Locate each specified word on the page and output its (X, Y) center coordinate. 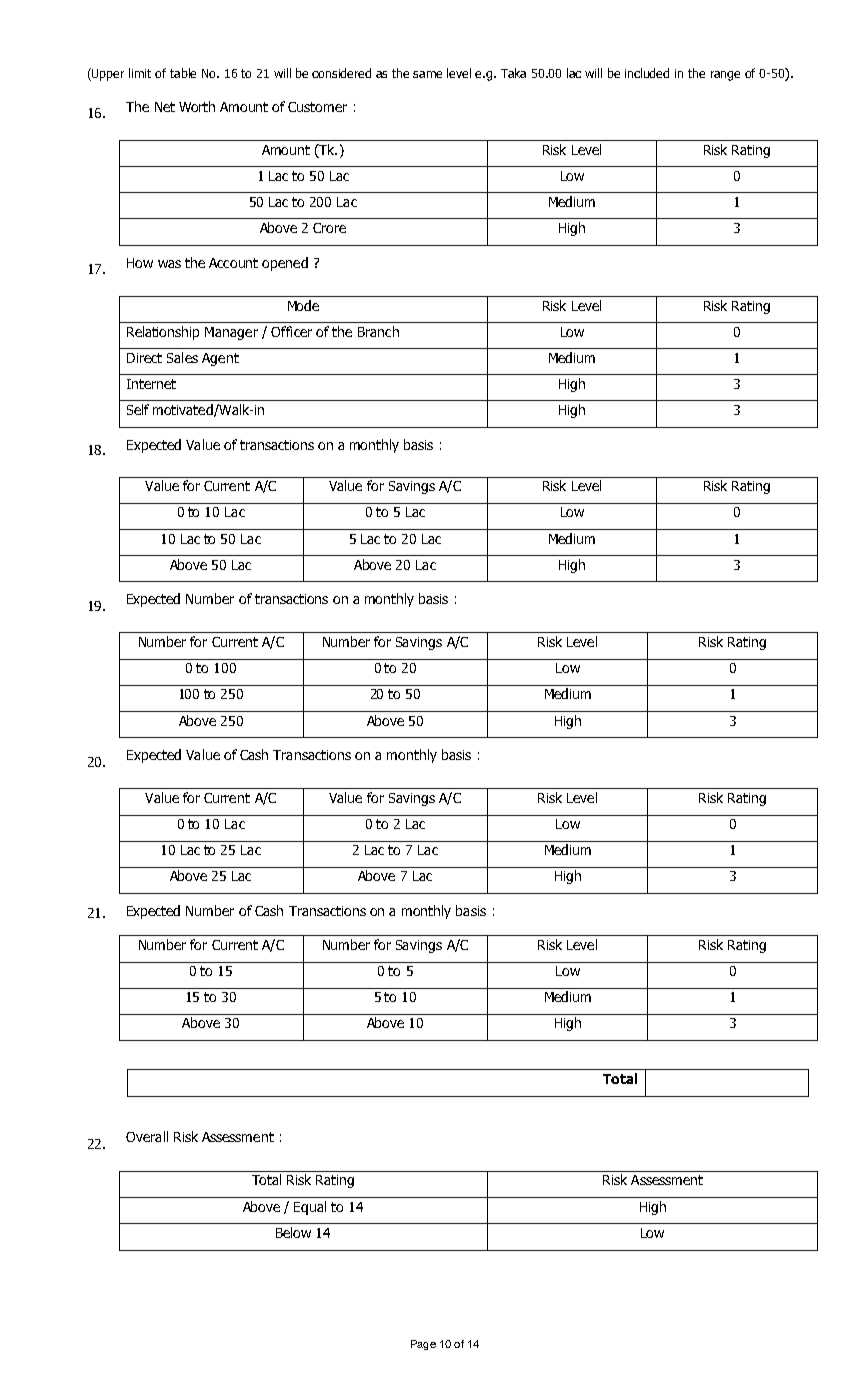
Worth (197, 106)
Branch (378, 331)
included (647, 73)
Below (293, 1232)
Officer (291, 331)
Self (138, 409)
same (427, 74)
